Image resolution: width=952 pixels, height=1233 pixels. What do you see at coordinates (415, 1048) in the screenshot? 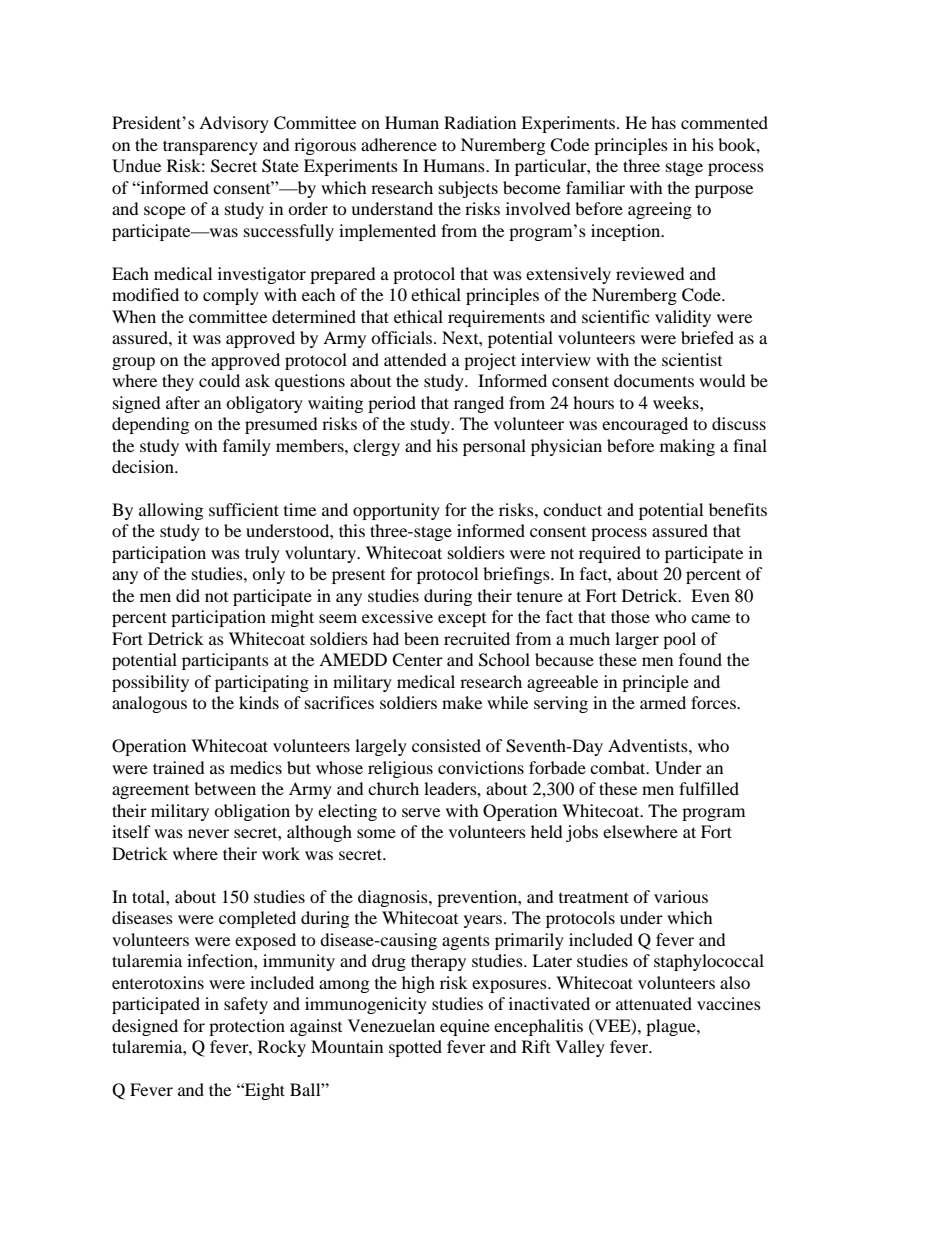
I see `spotted` at bounding box center [415, 1048].
